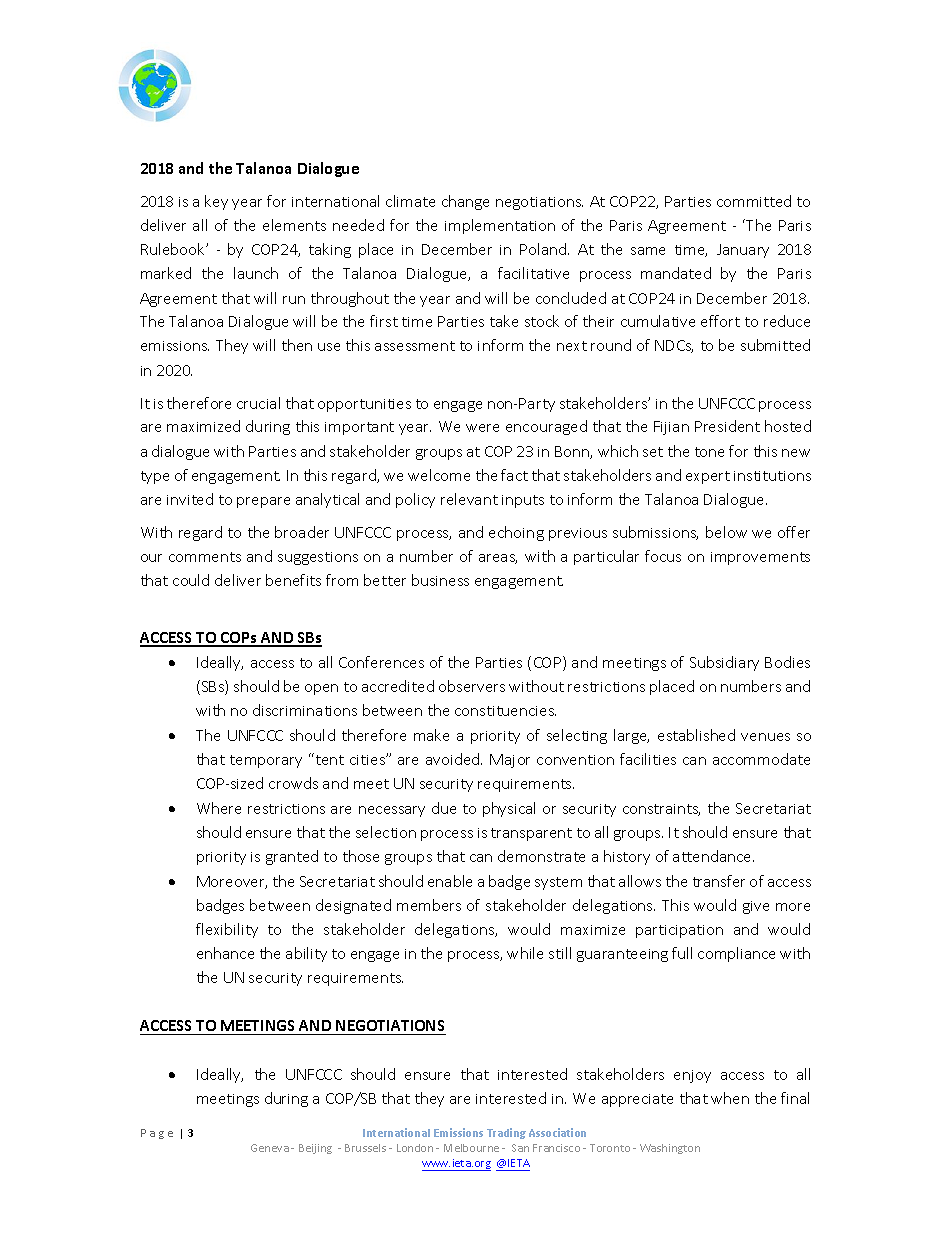 The height and width of the document is (1233, 952). Describe the element at coordinates (450, 881) in the document. I see `enable` at that location.
